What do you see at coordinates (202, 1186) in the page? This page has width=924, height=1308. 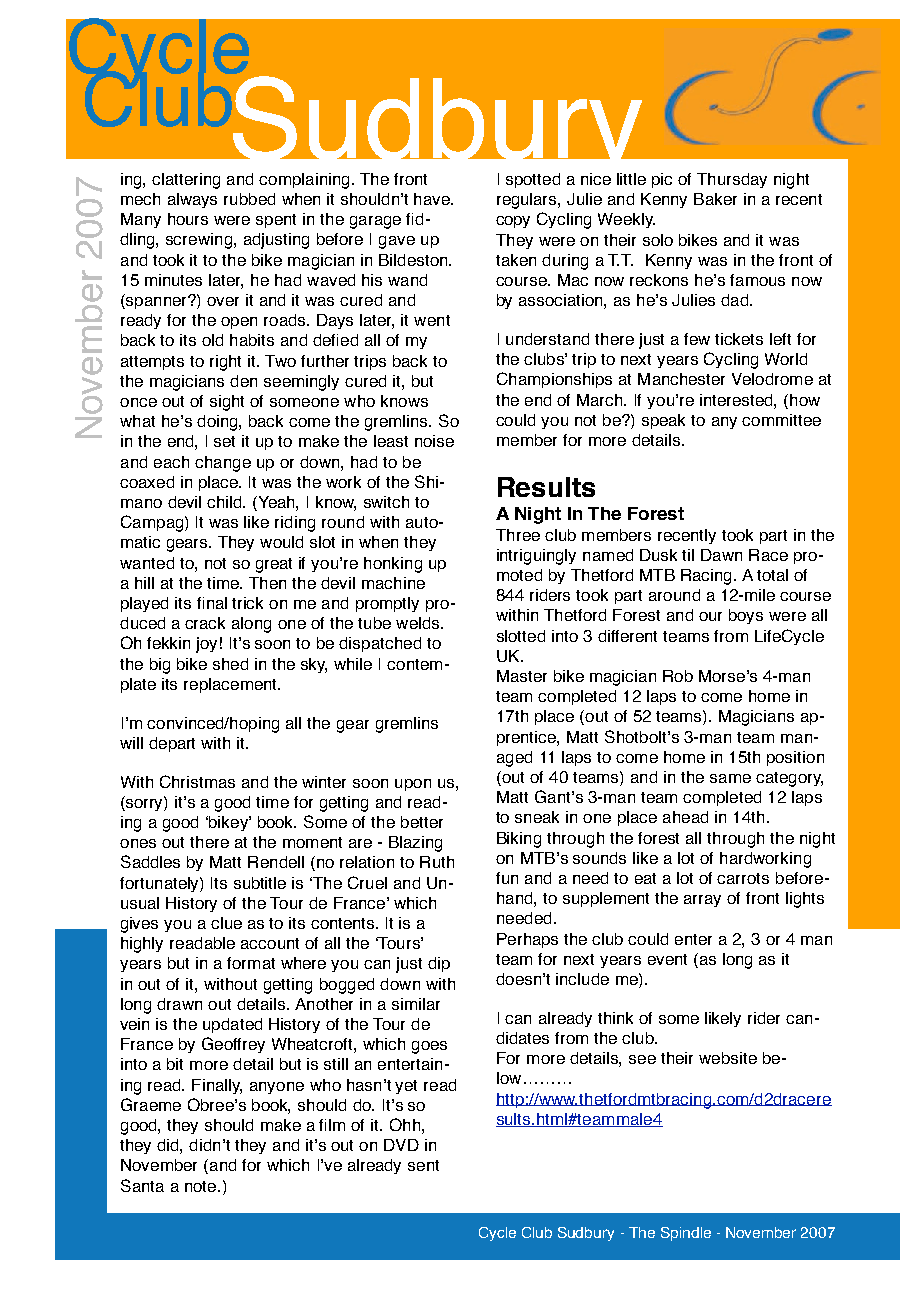 I see `note` at bounding box center [202, 1186].
